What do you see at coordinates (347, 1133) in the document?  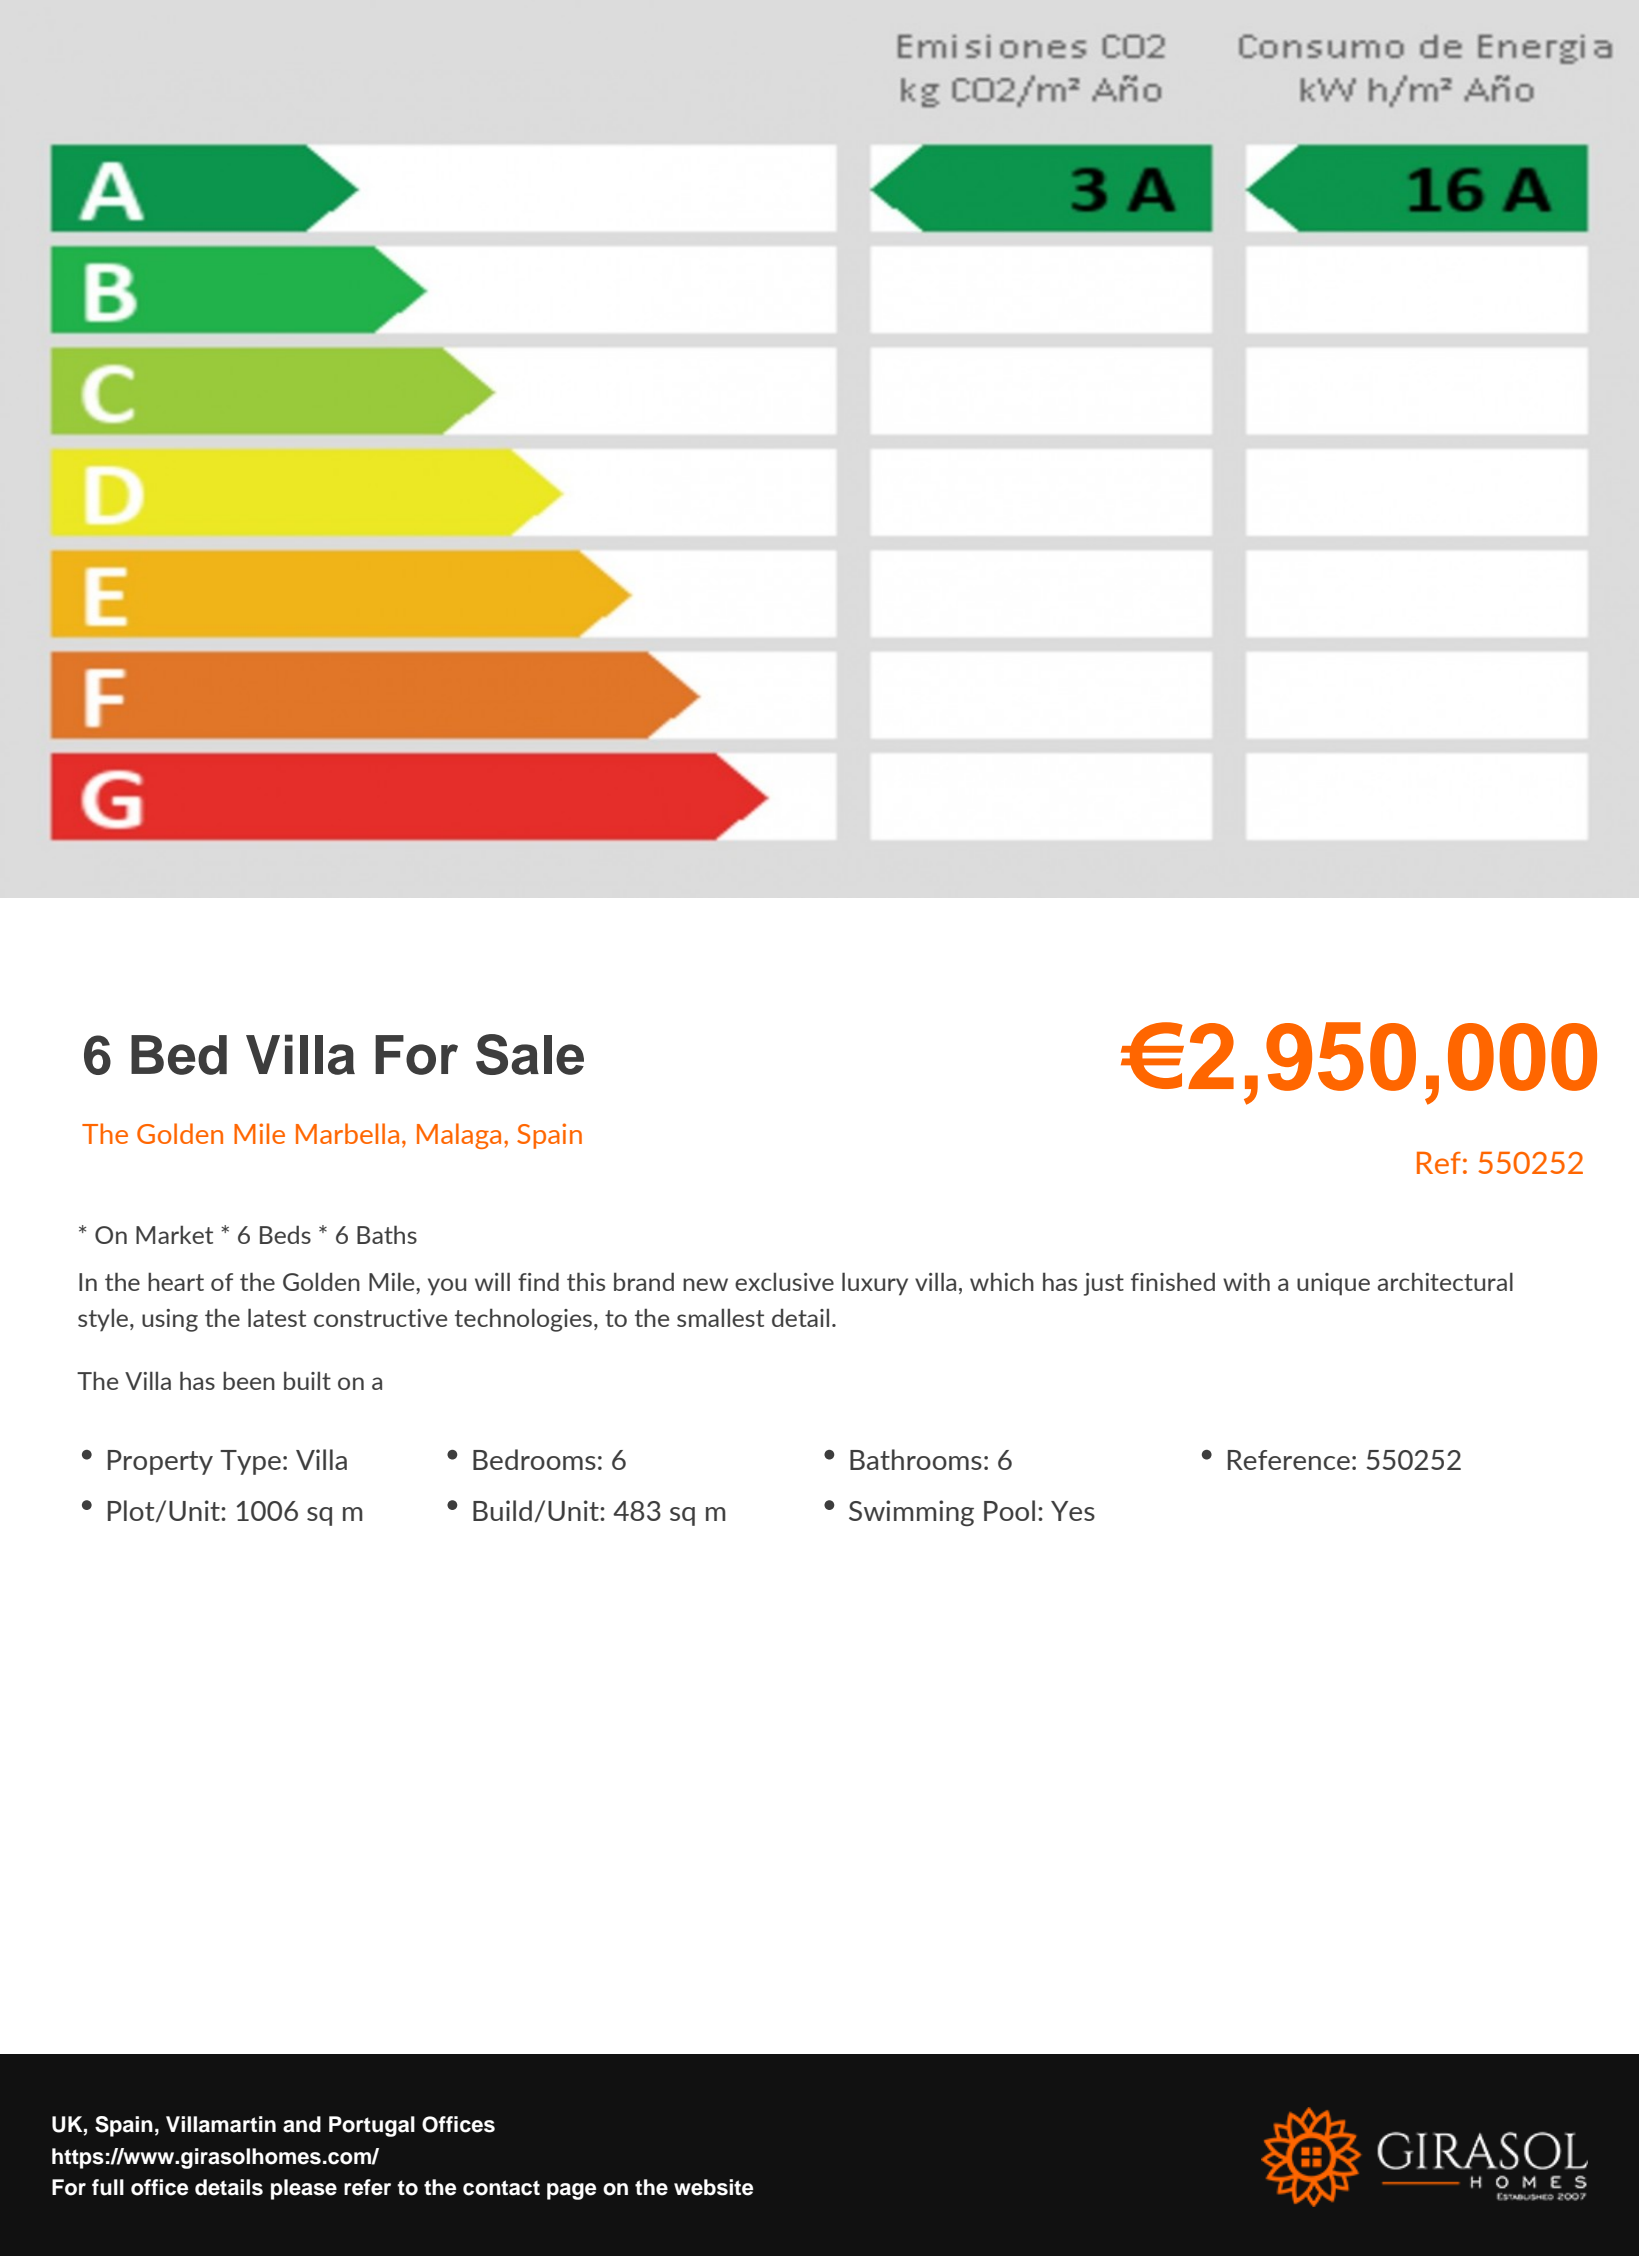 I see `Marbella` at bounding box center [347, 1133].
